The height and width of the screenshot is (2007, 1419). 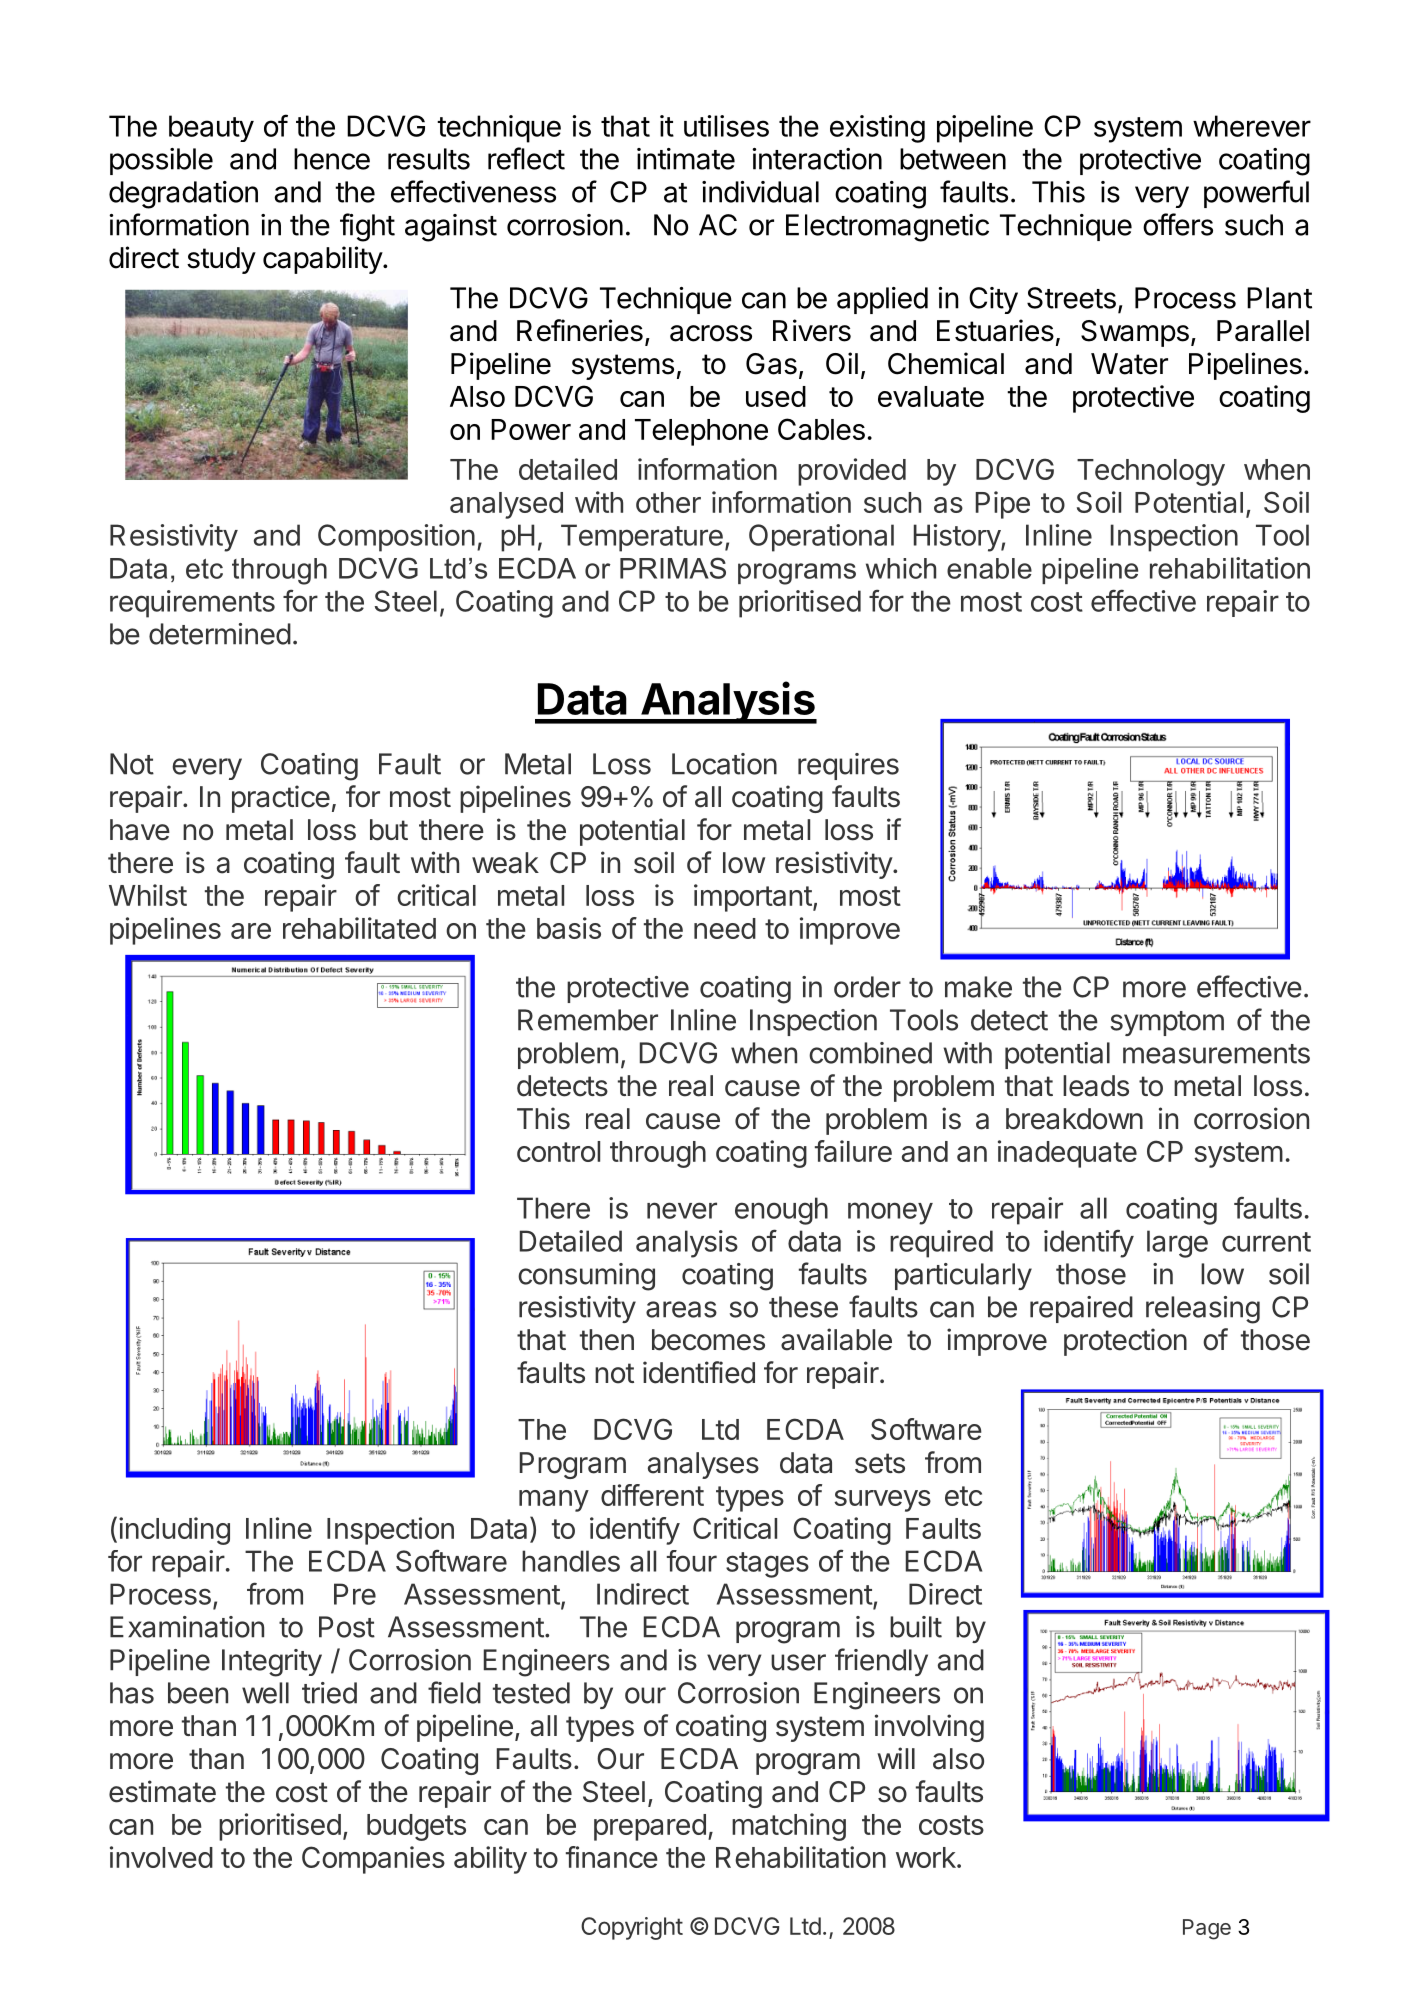 What do you see at coordinates (724, 764) in the screenshot?
I see `Location` at bounding box center [724, 764].
